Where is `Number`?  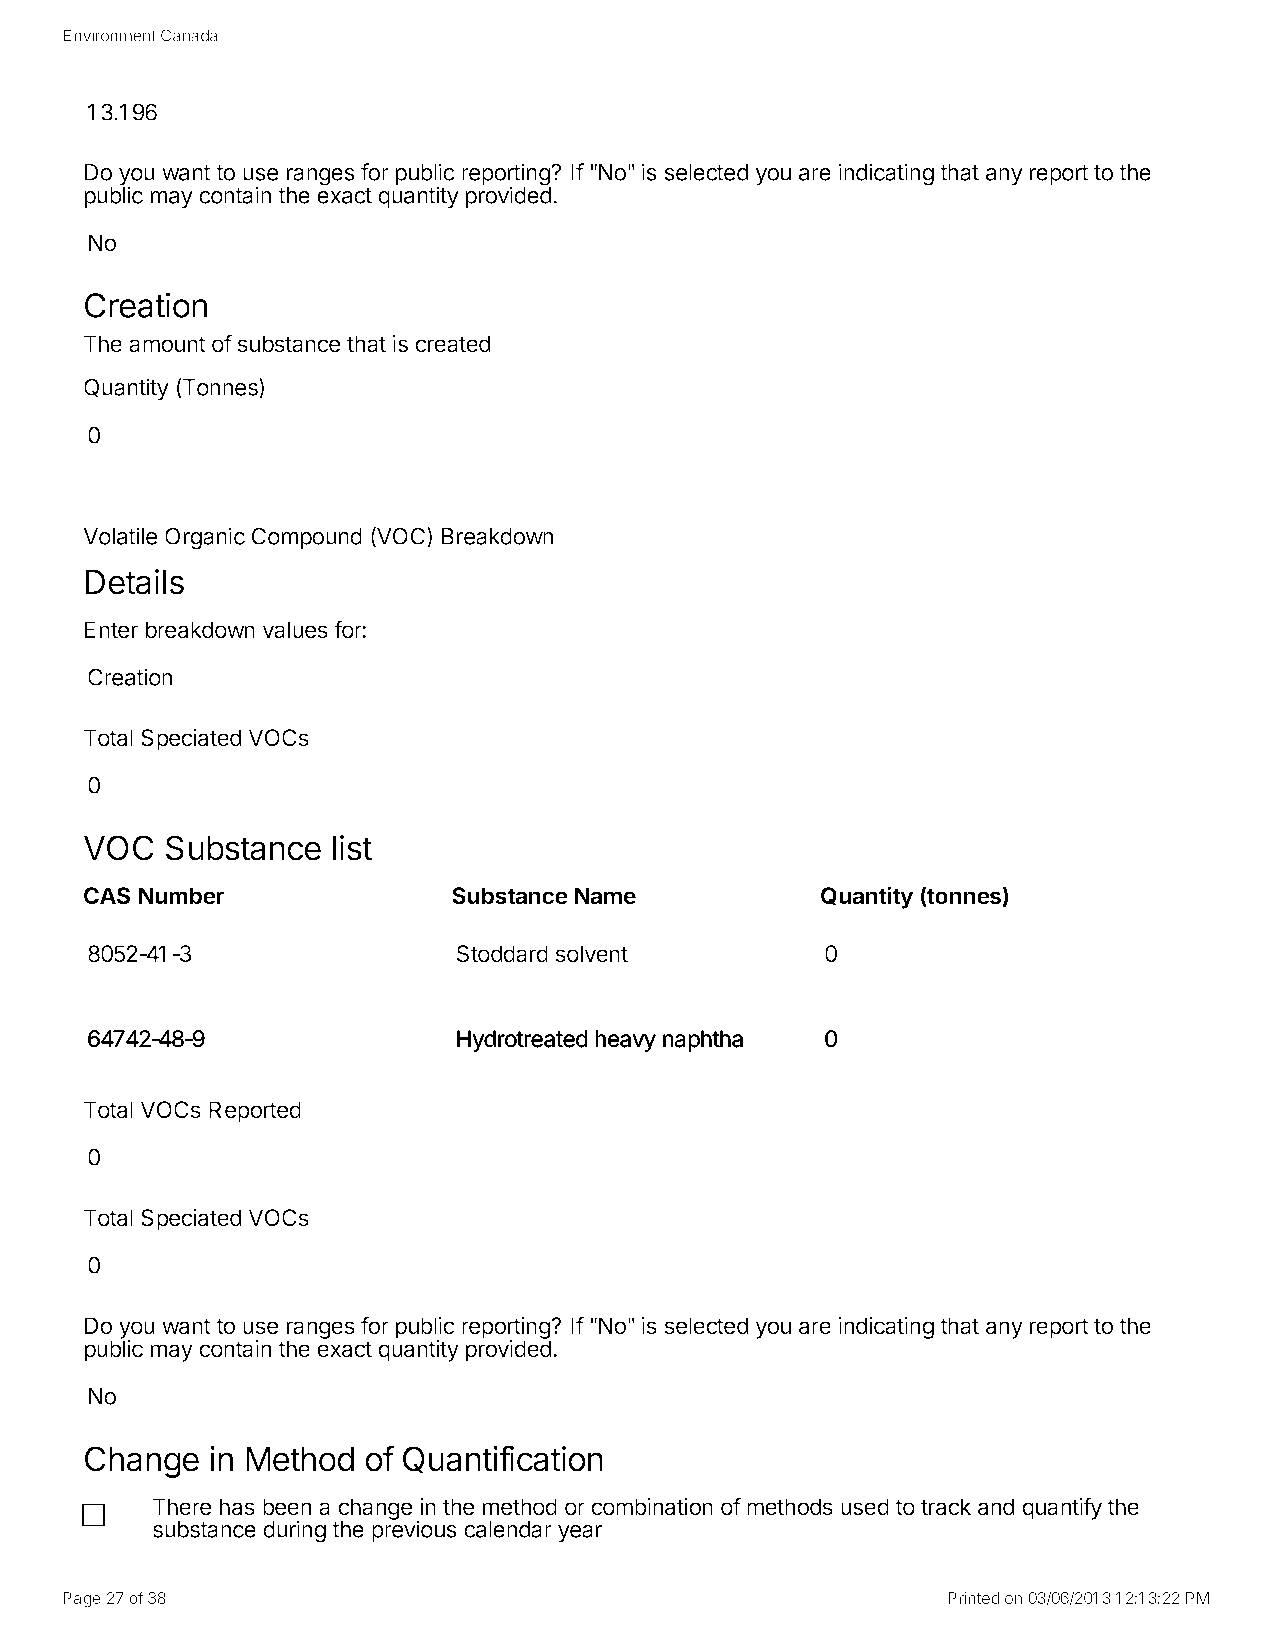 Number is located at coordinates (181, 896).
